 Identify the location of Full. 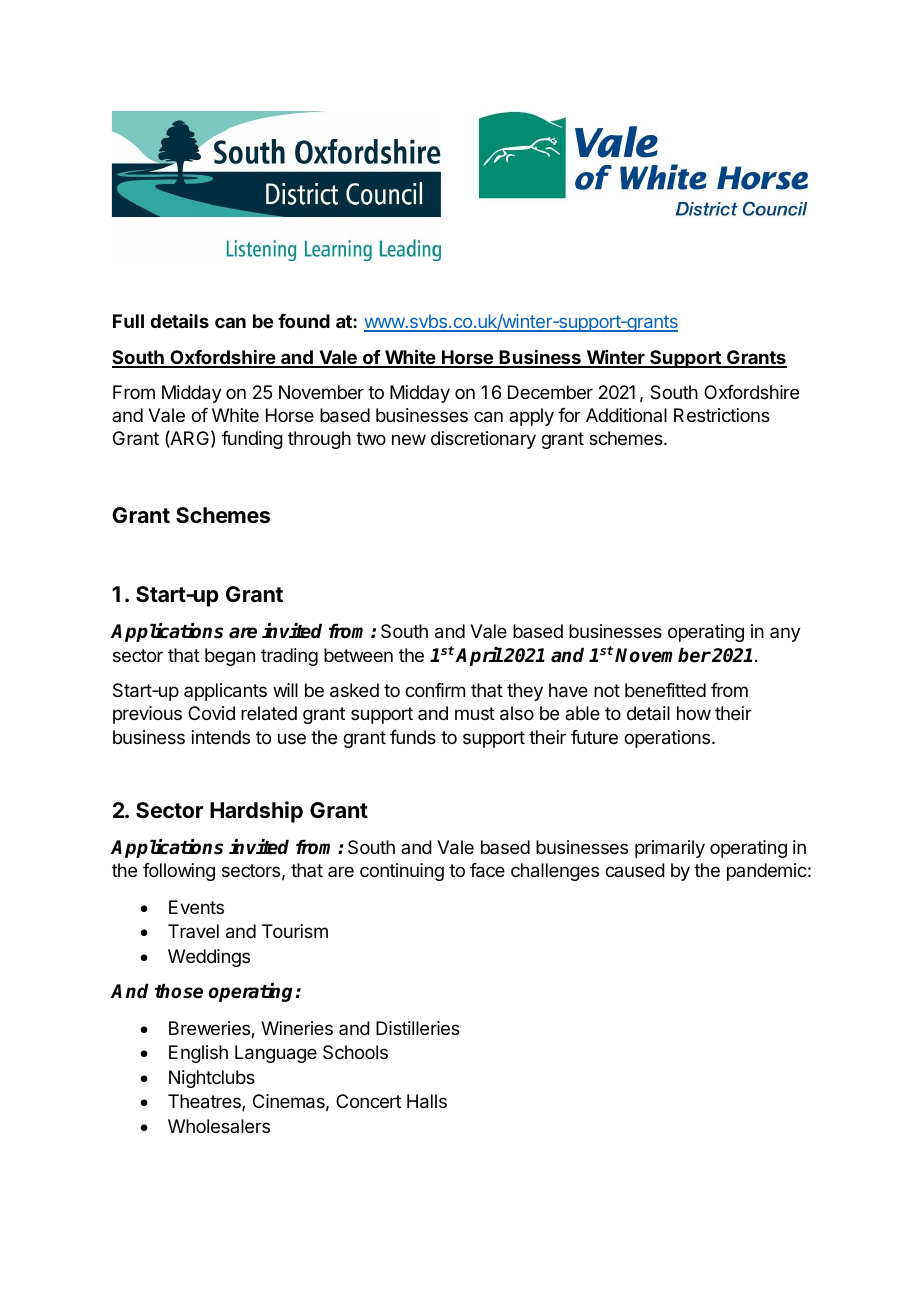
(128, 321).
